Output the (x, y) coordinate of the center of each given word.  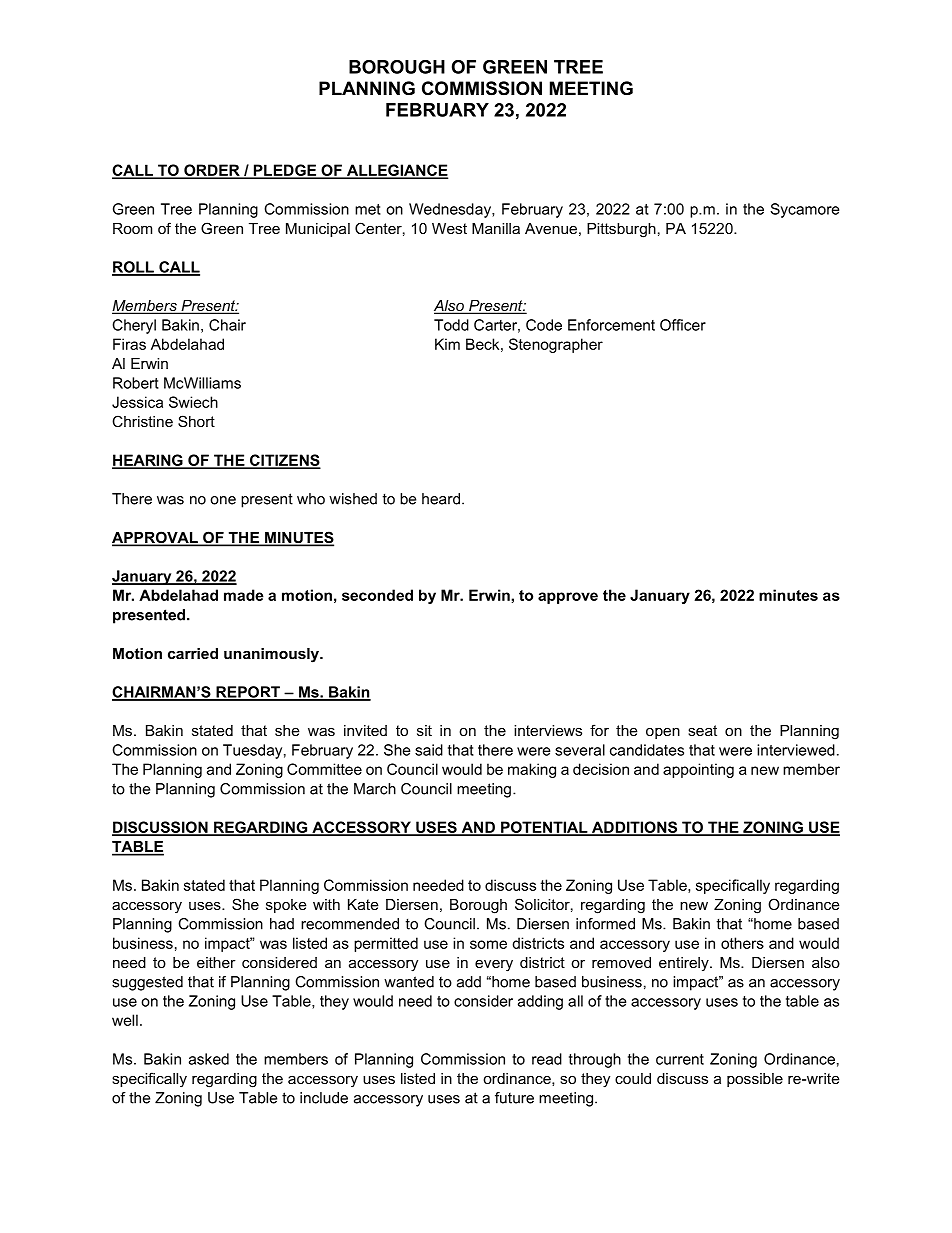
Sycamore (804, 210)
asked (209, 1059)
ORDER (212, 171)
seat (702, 730)
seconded (377, 595)
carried (193, 653)
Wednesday (451, 210)
